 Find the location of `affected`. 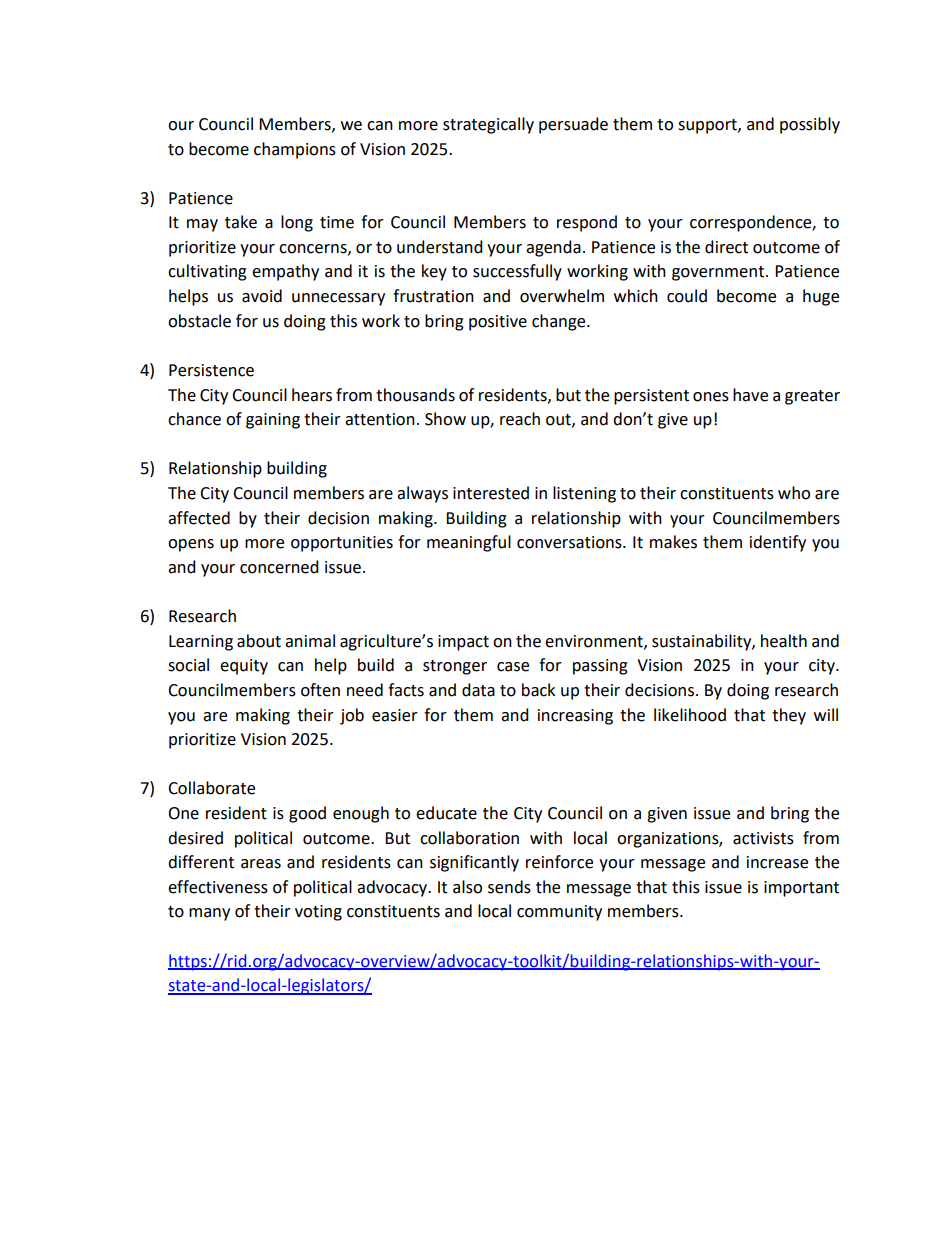

affected is located at coordinates (199, 518).
